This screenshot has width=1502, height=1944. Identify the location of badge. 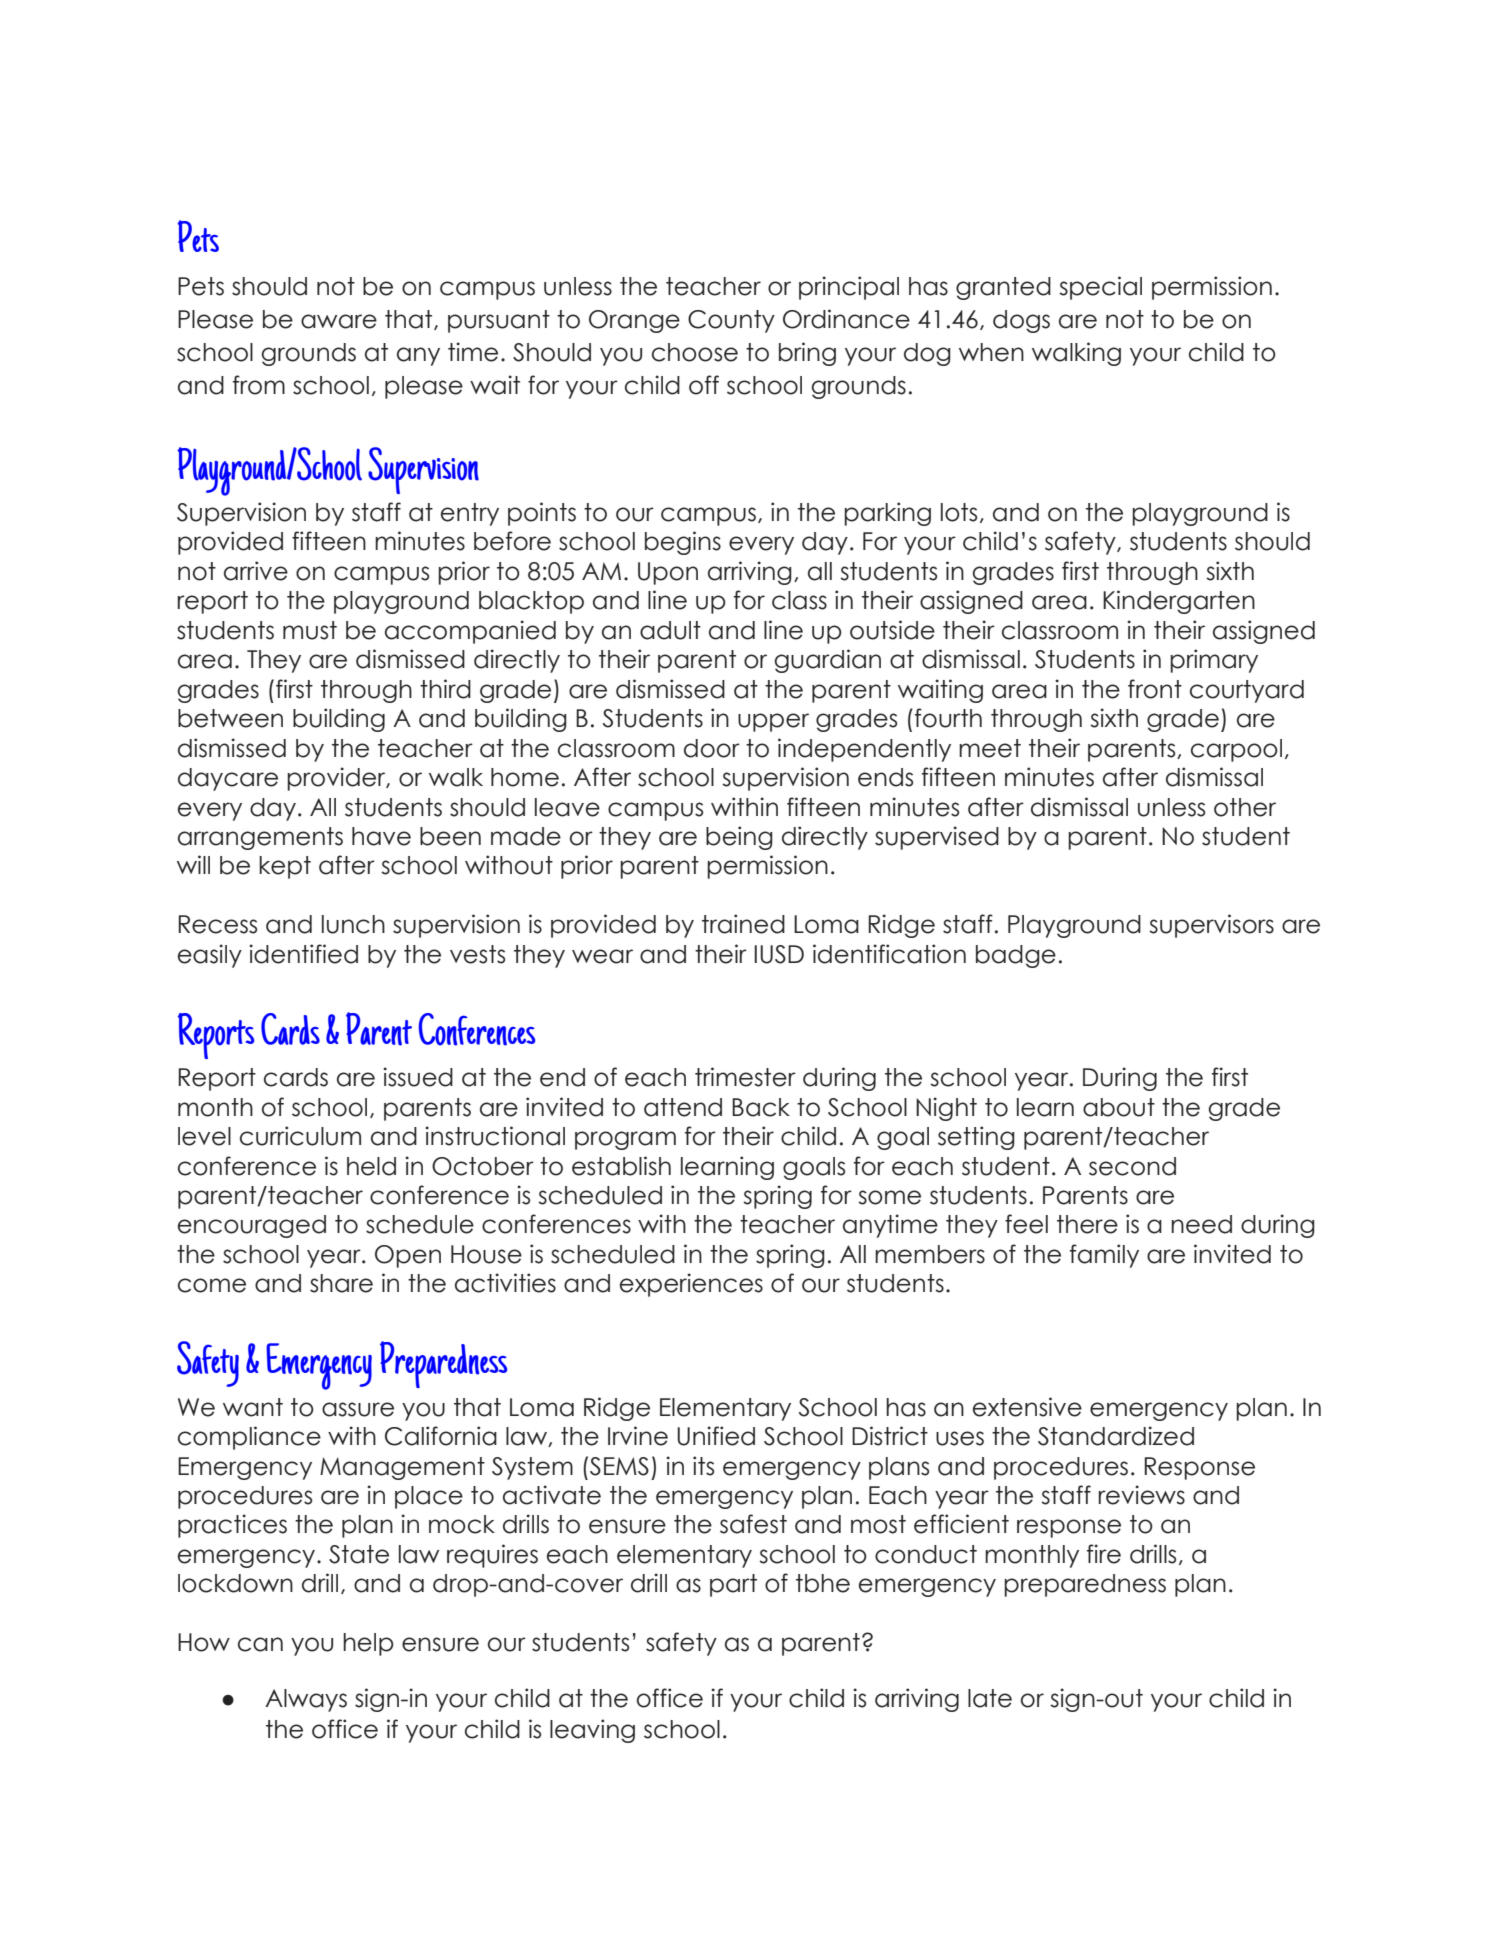
(1016, 956).
